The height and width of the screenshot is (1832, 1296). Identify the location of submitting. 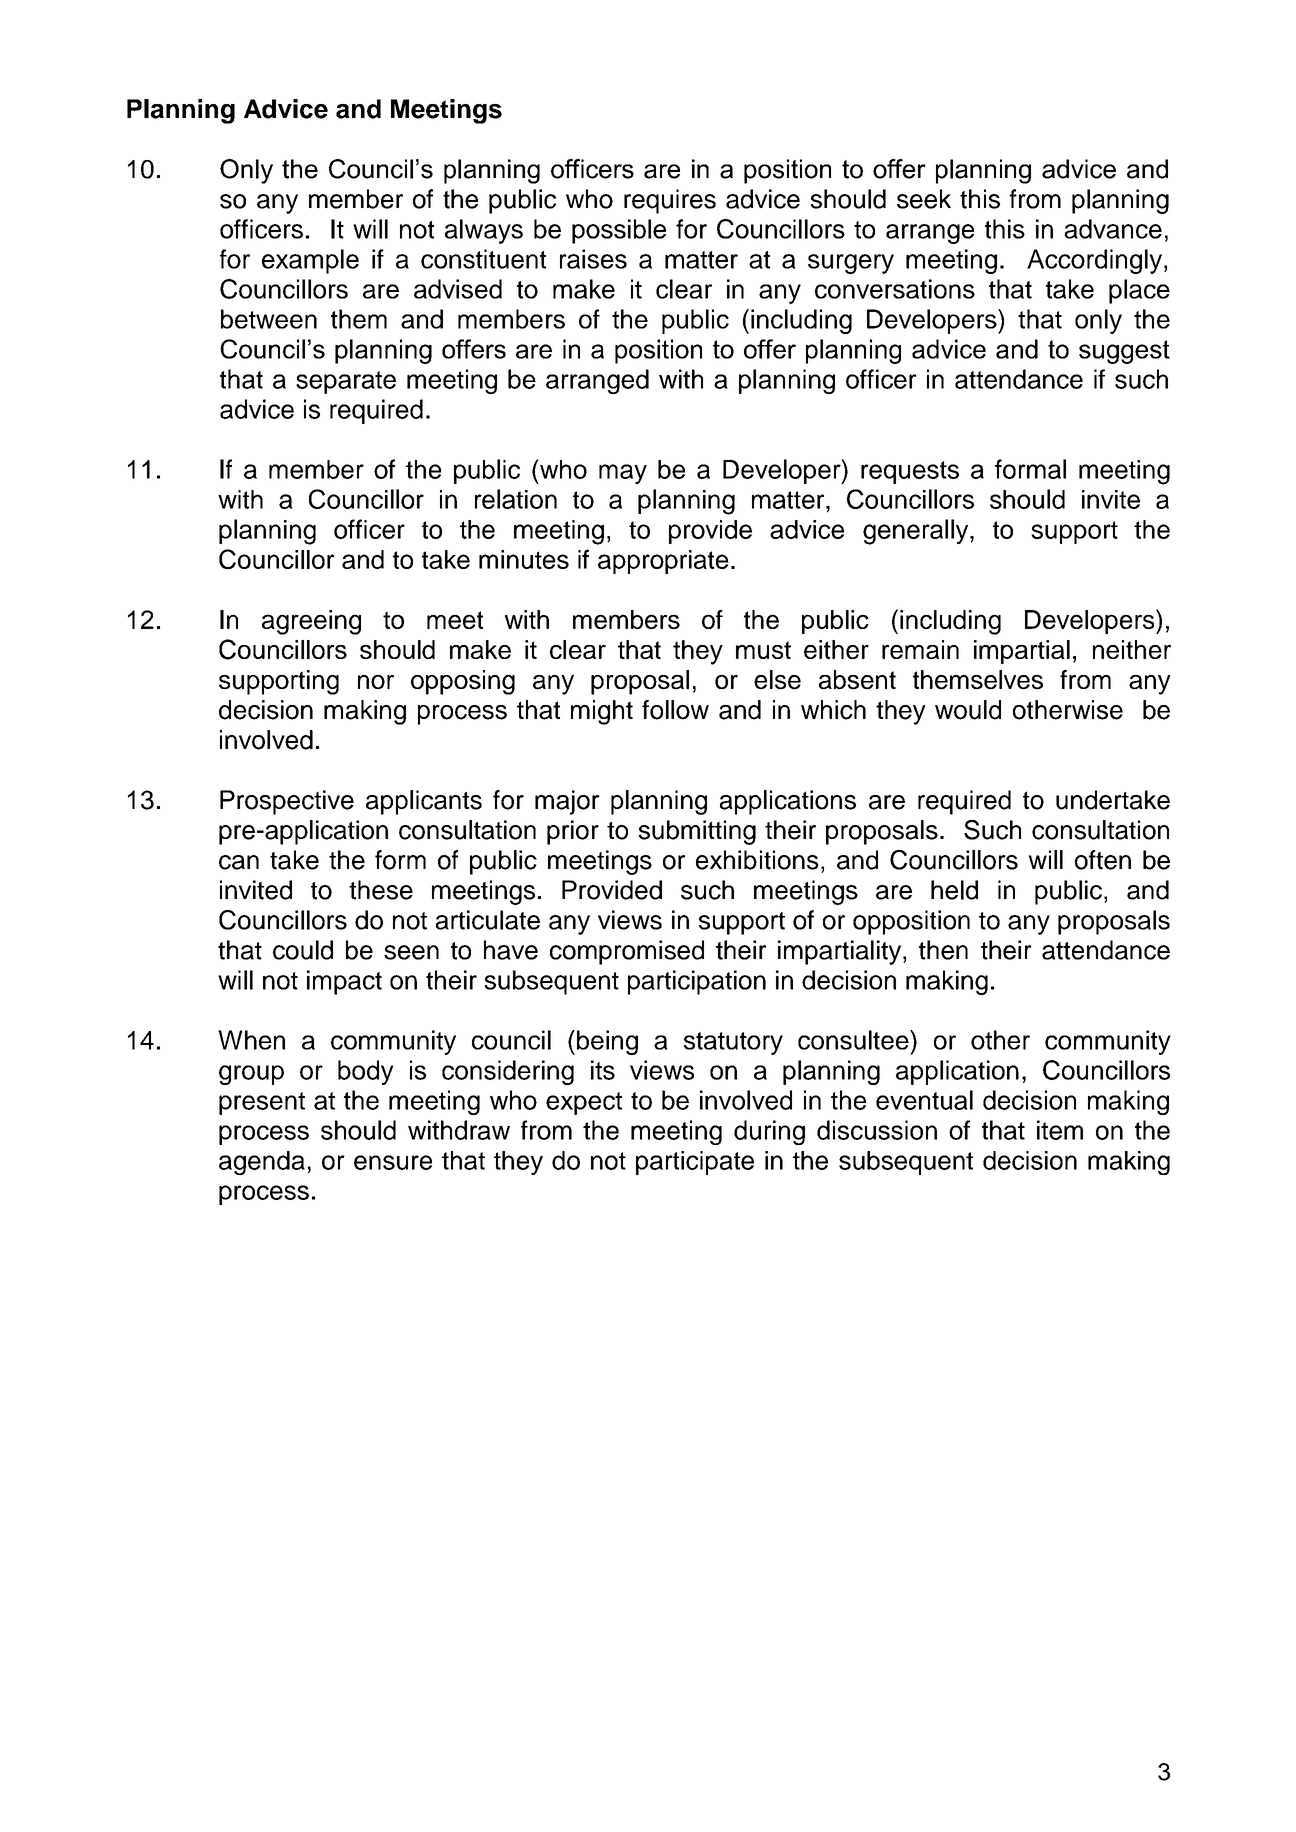
(697, 832).
